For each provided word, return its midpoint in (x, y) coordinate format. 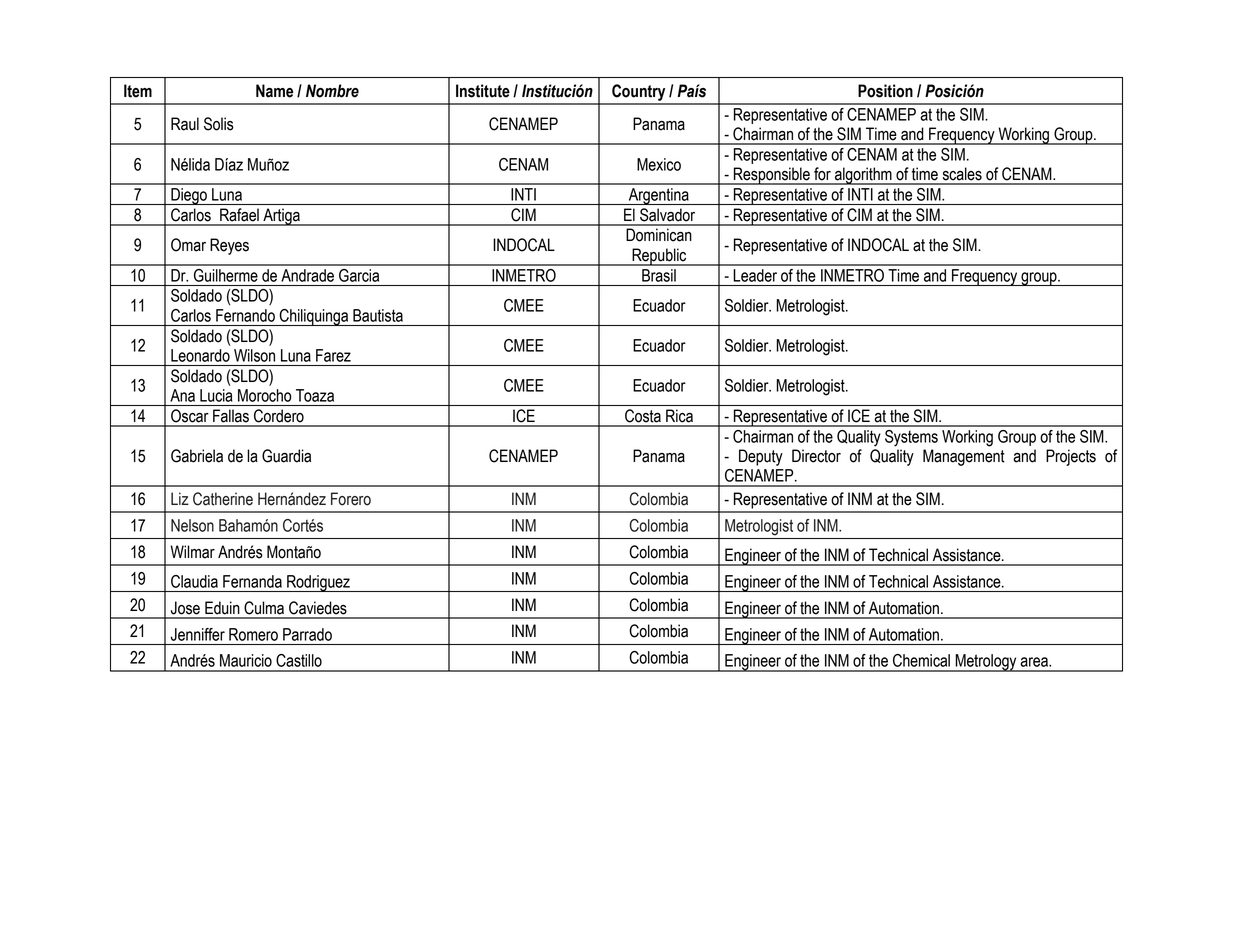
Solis (219, 124)
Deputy (761, 457)
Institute (483, 91)
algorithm (863, 176)
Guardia (286, 456)
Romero (253, 634)
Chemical (921, 660)
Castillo (299, 660)
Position (885, 91)
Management (964, 457)
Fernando (245, 315)
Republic (659, 257)
